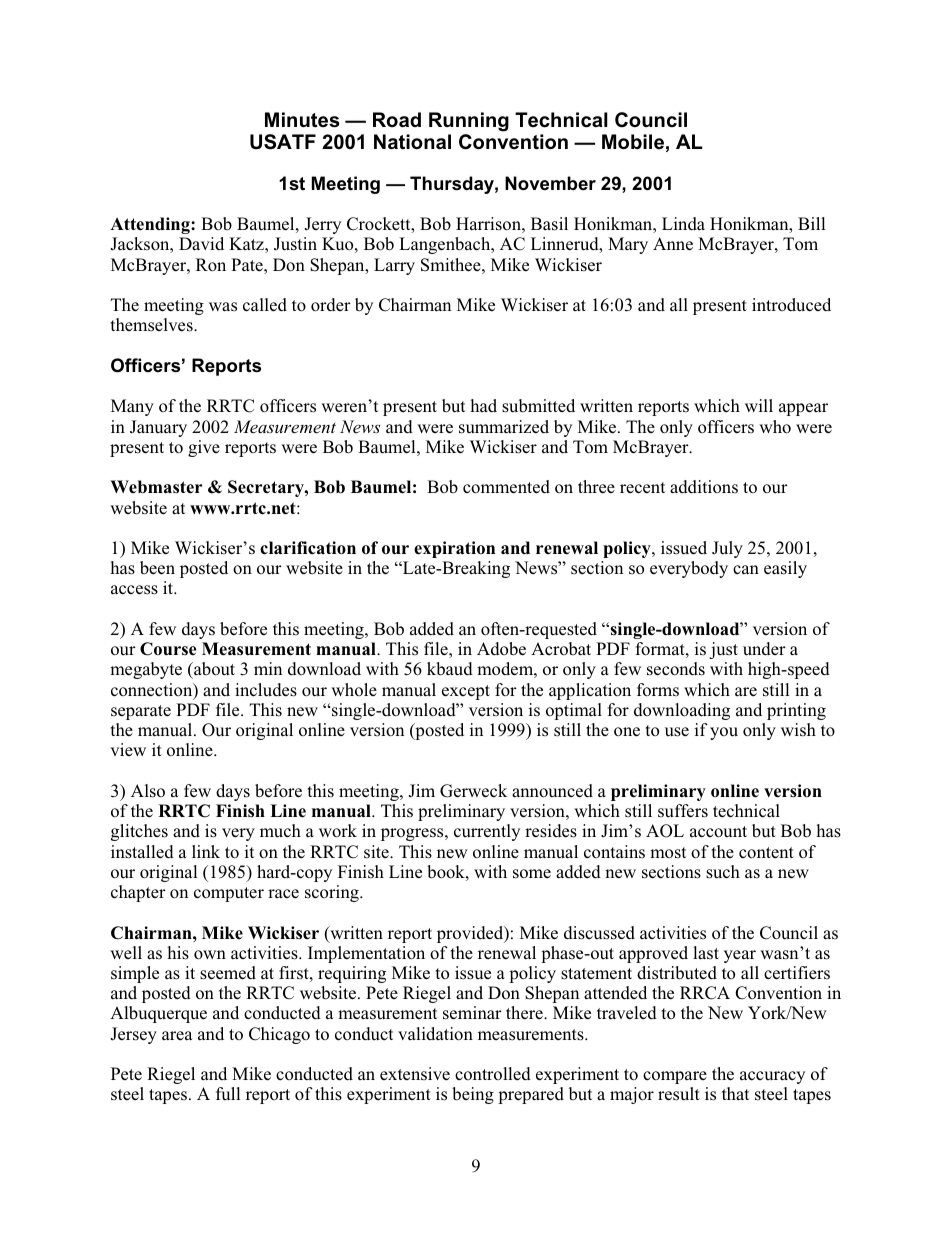 The height and width of the document is (1233, 952). What do you see at coordinates (501, 649) in the document?
I see `Adobe` at bounding box center [501, 649].
